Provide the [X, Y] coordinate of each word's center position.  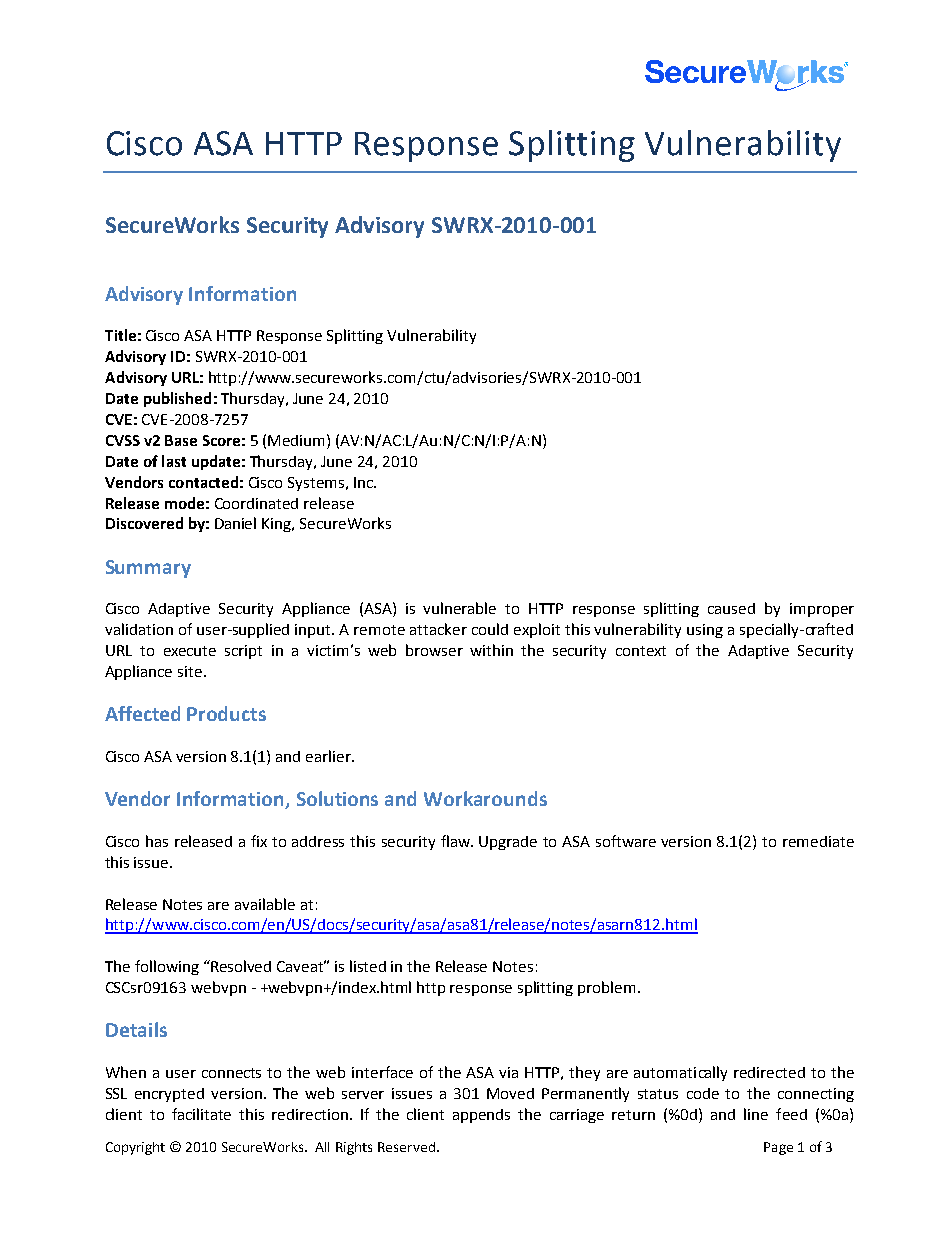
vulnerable [459, 608]
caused [731, 608]
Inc [364, 482]
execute [190, 651]
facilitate [201, 1114]
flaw [456, 841]
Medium [298, 440]
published [177, 399]
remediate [818, 841]
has [157, 841]
